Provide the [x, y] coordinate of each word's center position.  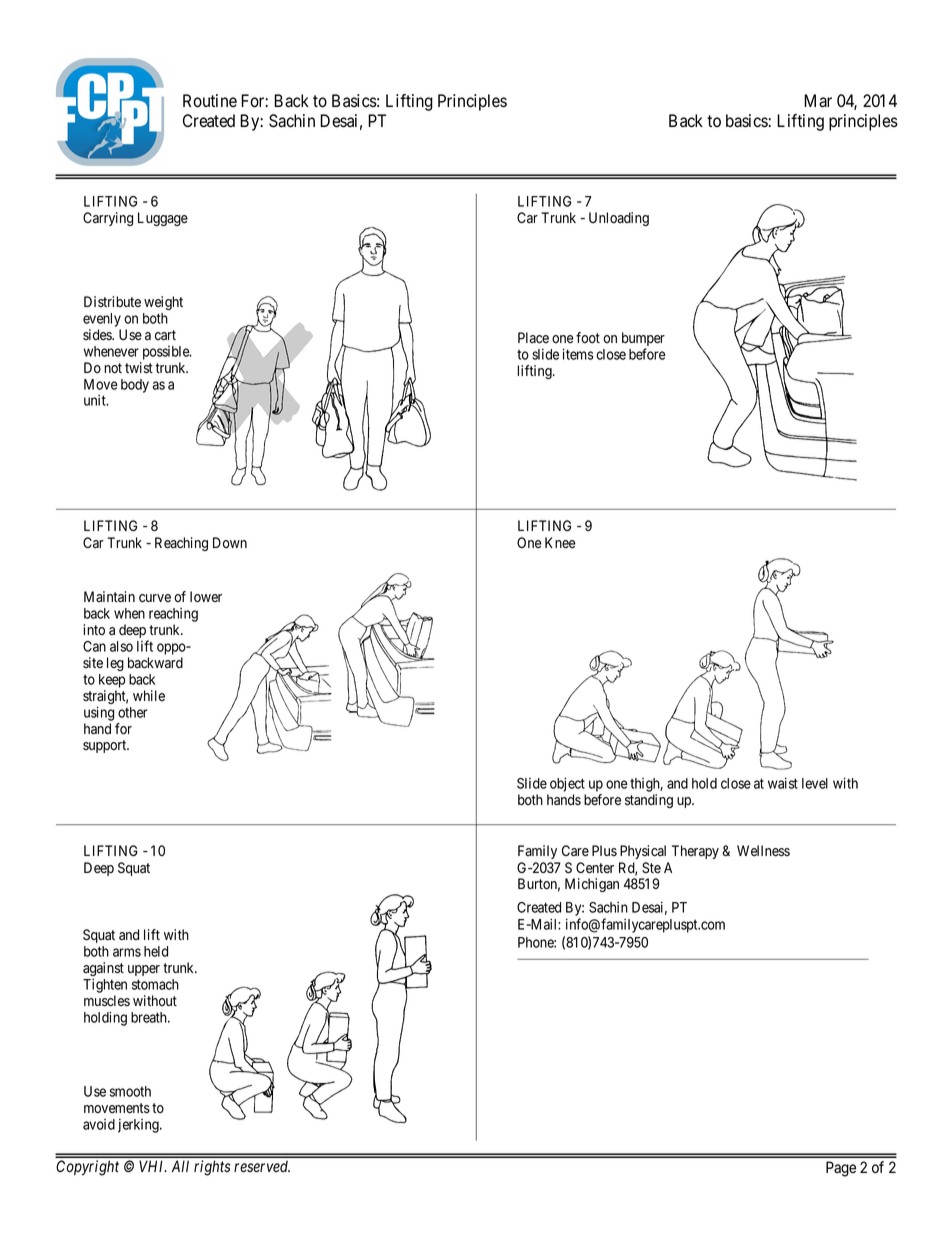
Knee [560, 543]
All [180, 1166]
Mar [818, 101]
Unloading [619, 219]
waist [783, 783]
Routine [210, 101]
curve [155, 598]
